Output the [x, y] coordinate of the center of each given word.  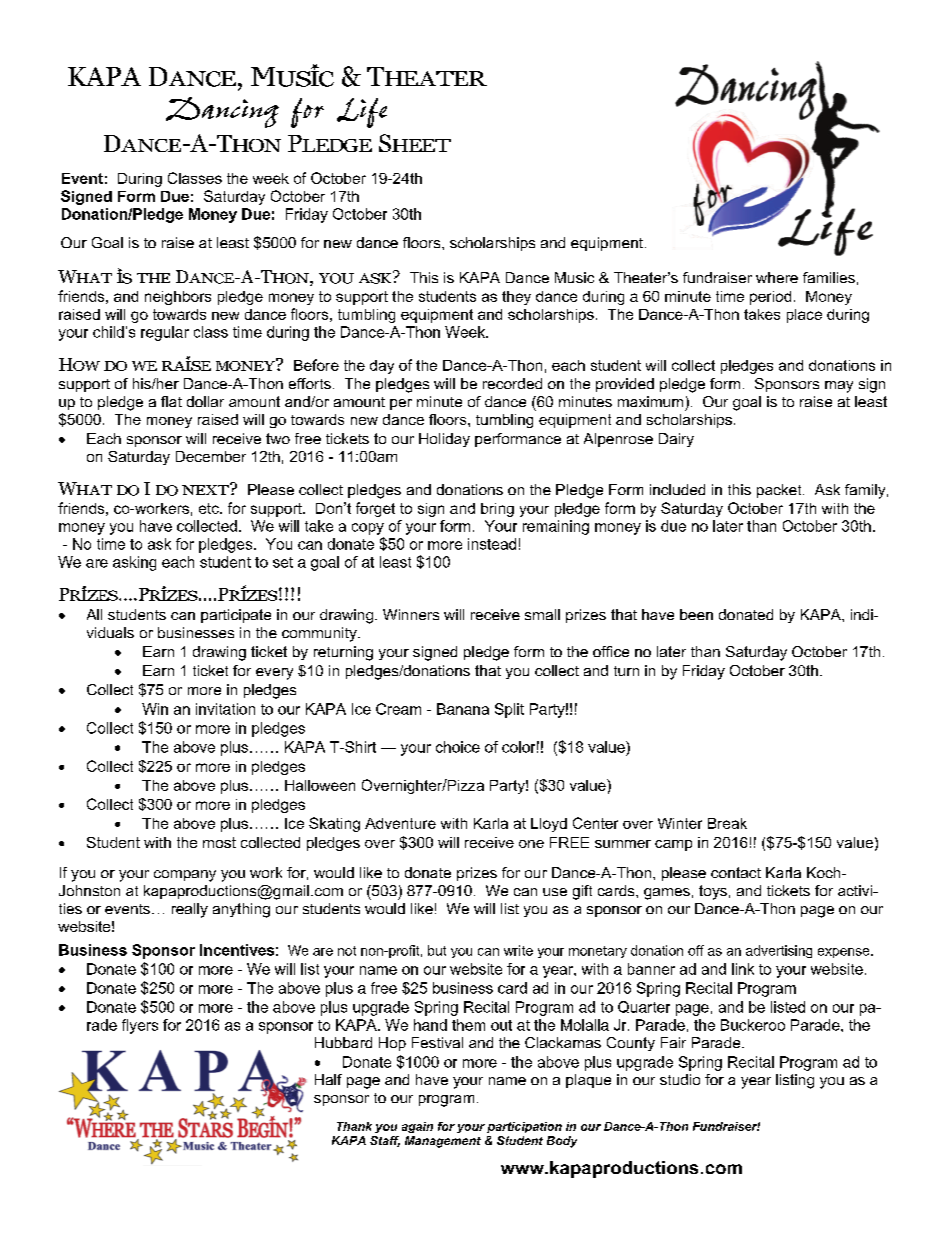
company [185, 876]
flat [171, 401]
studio [680, 1079]
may [839, 387]
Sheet [415, 143]
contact [736, 872]
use [555, 892]
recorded [512, 383]
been [696, 614]
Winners [411, 614]
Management [443, 1142]
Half [328, 1079]
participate [236, 616]
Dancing [222, 112]
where [777, 277]
